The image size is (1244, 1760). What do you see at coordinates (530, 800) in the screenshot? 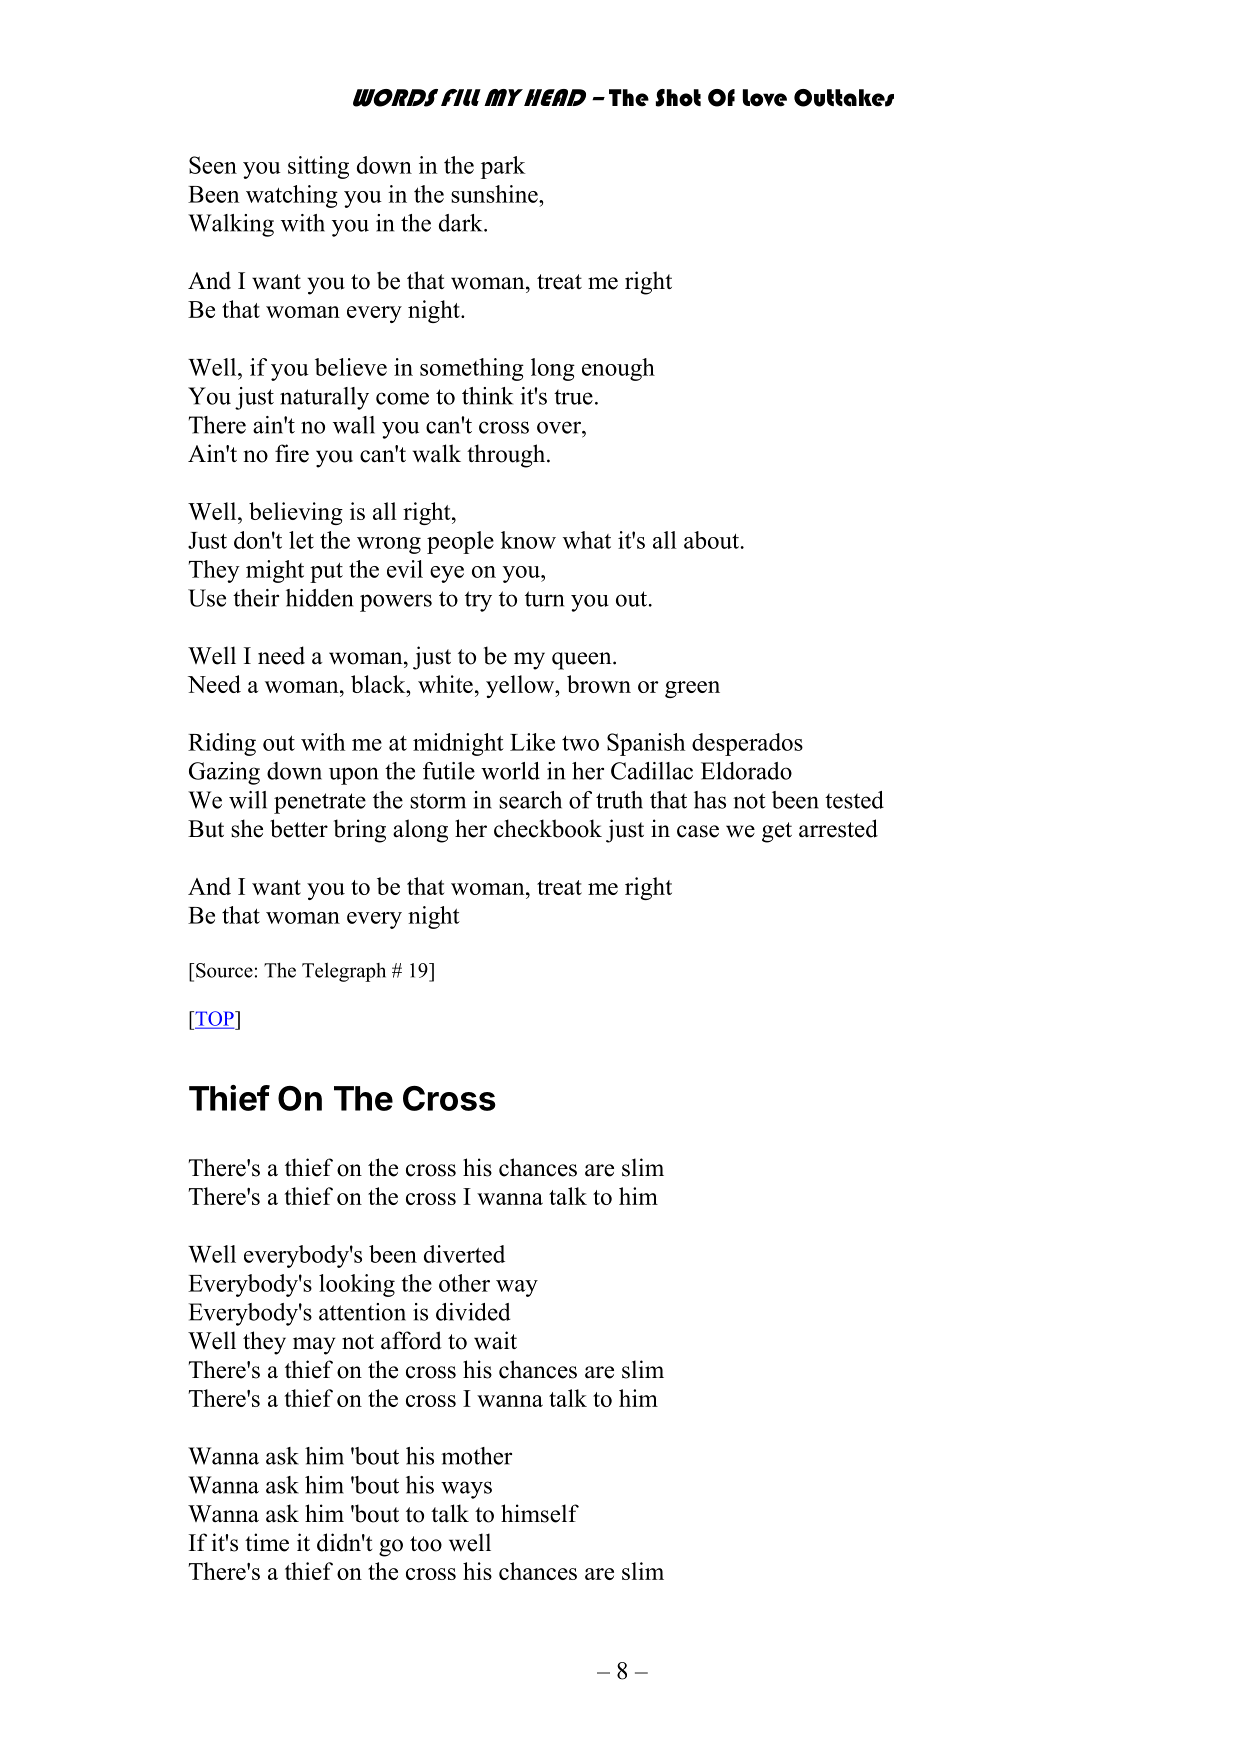
I see `search` at bounding box center [530, 800].
